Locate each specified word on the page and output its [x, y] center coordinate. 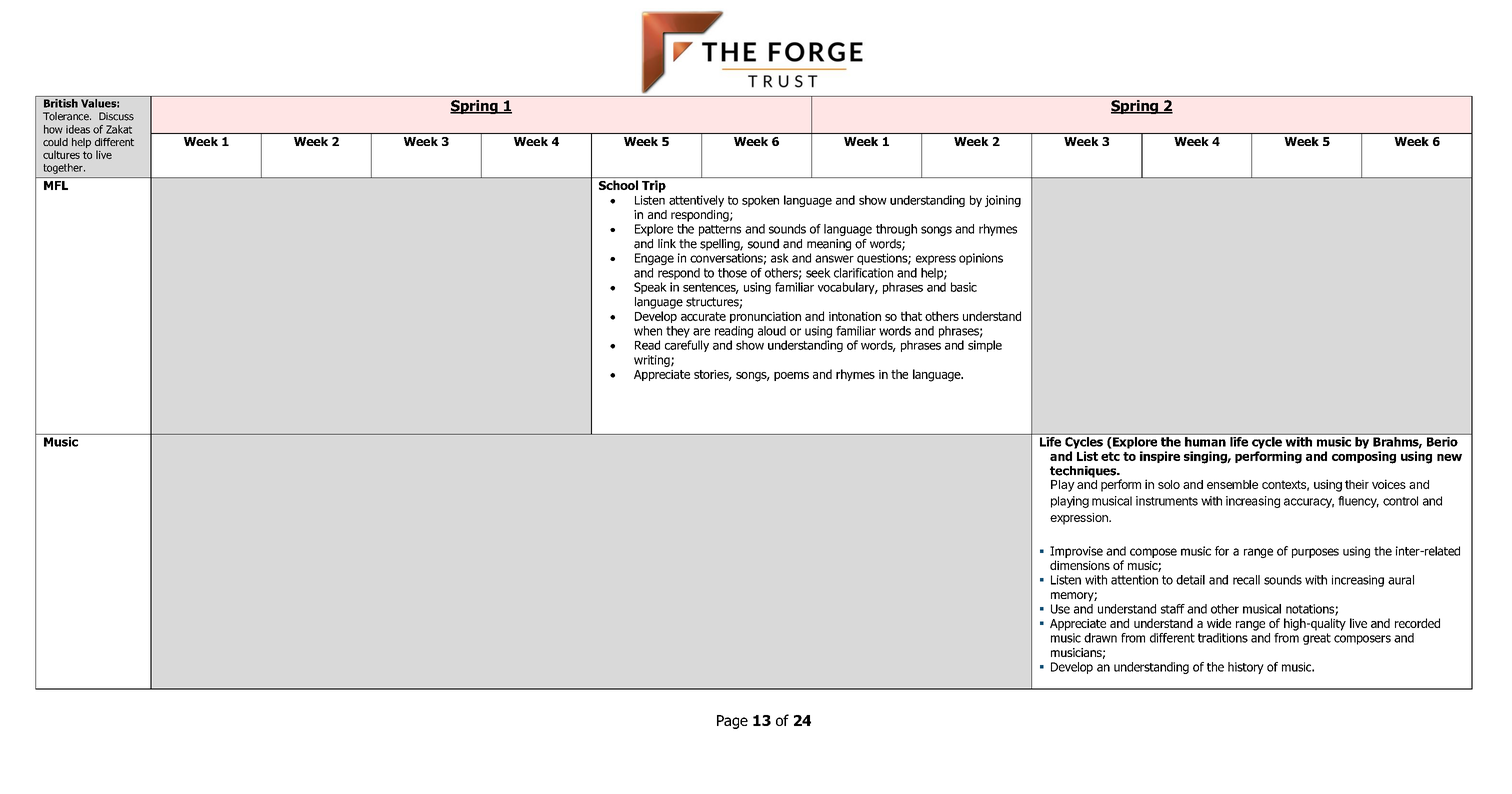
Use [1060, 609]
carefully [687, 346]
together [64, 168]
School [618, 185]
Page [732, 722]
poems [791, 376]
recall [1246, 580]
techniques [1084, 472]
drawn [1100, 638]
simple [985, 346]
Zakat [119, 129]
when [648, 331]
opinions [981, 259]
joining [1003, 201]
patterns [720, 230]
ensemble [1232, 484]
